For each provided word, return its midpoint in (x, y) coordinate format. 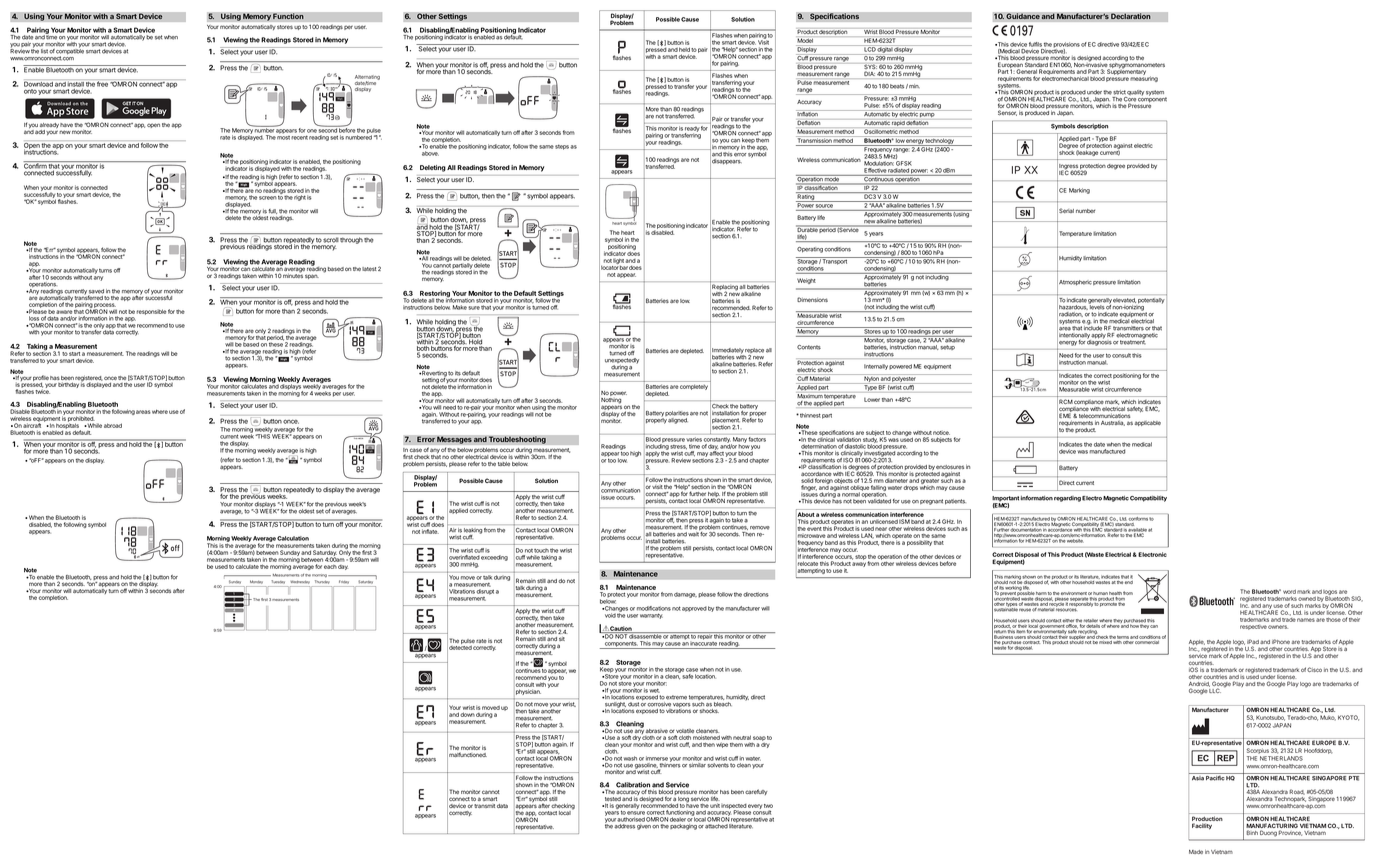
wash (630, 758)
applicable (1148, 423)
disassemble (645, 635)
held (684, 50)
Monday (256, 583)
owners (1278, 627)
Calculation (293, 538)
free (102, 83)
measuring (1144, 78)
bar (624, 268)
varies (694, 440)
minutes (293, 275)
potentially (1151, 300)
